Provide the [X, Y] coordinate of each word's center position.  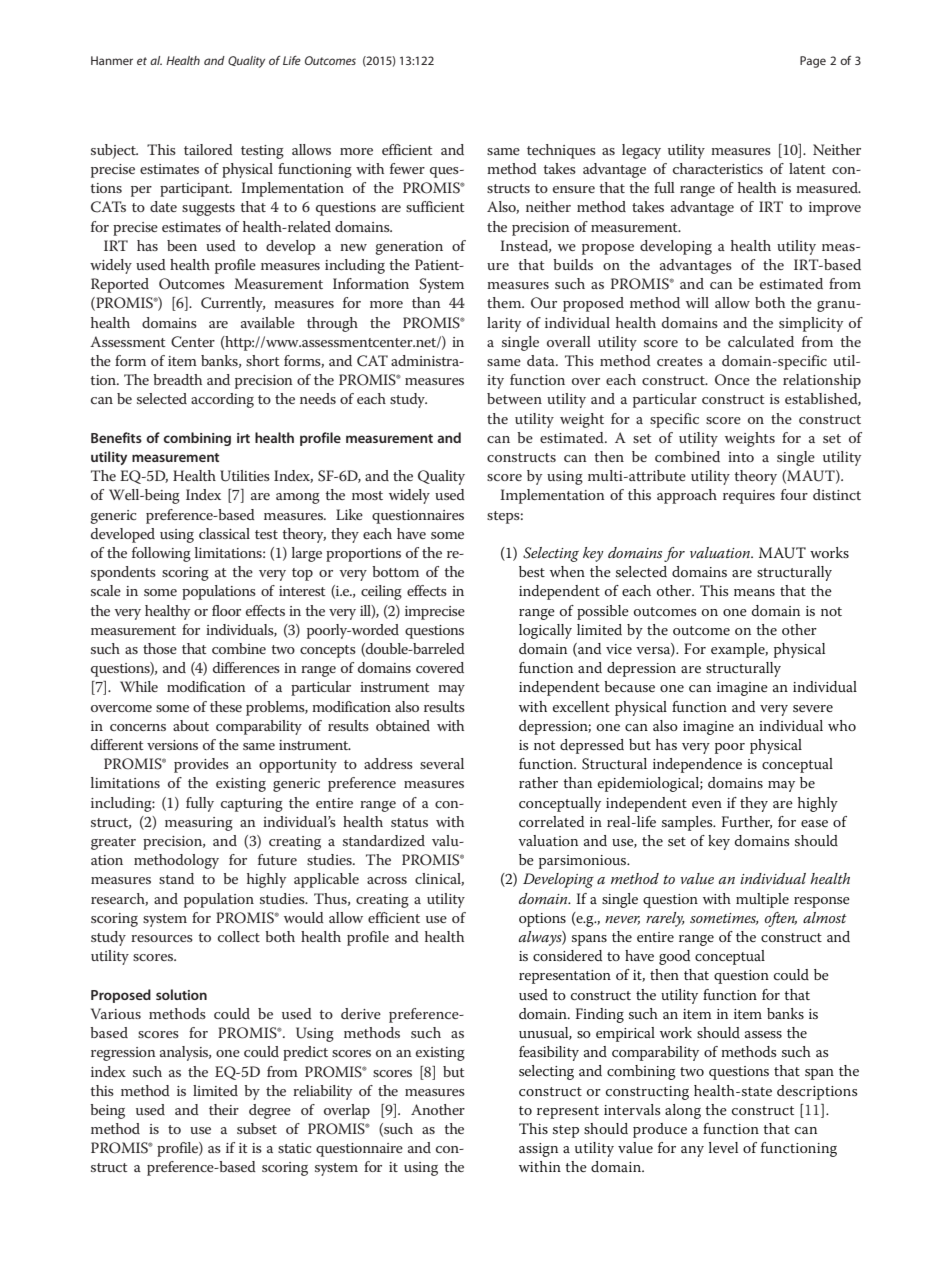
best [532, 571]
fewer [407, 168]
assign [538, 1150]
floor [226, 610]
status [409, 822]
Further [747, 822]
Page [813, 62]
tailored [208, 149]
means [754, 592]
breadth [177, 379]
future [277, 859]
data [542, 360]
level [723, 1147]
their [224, 1109]
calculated [761, 341]
